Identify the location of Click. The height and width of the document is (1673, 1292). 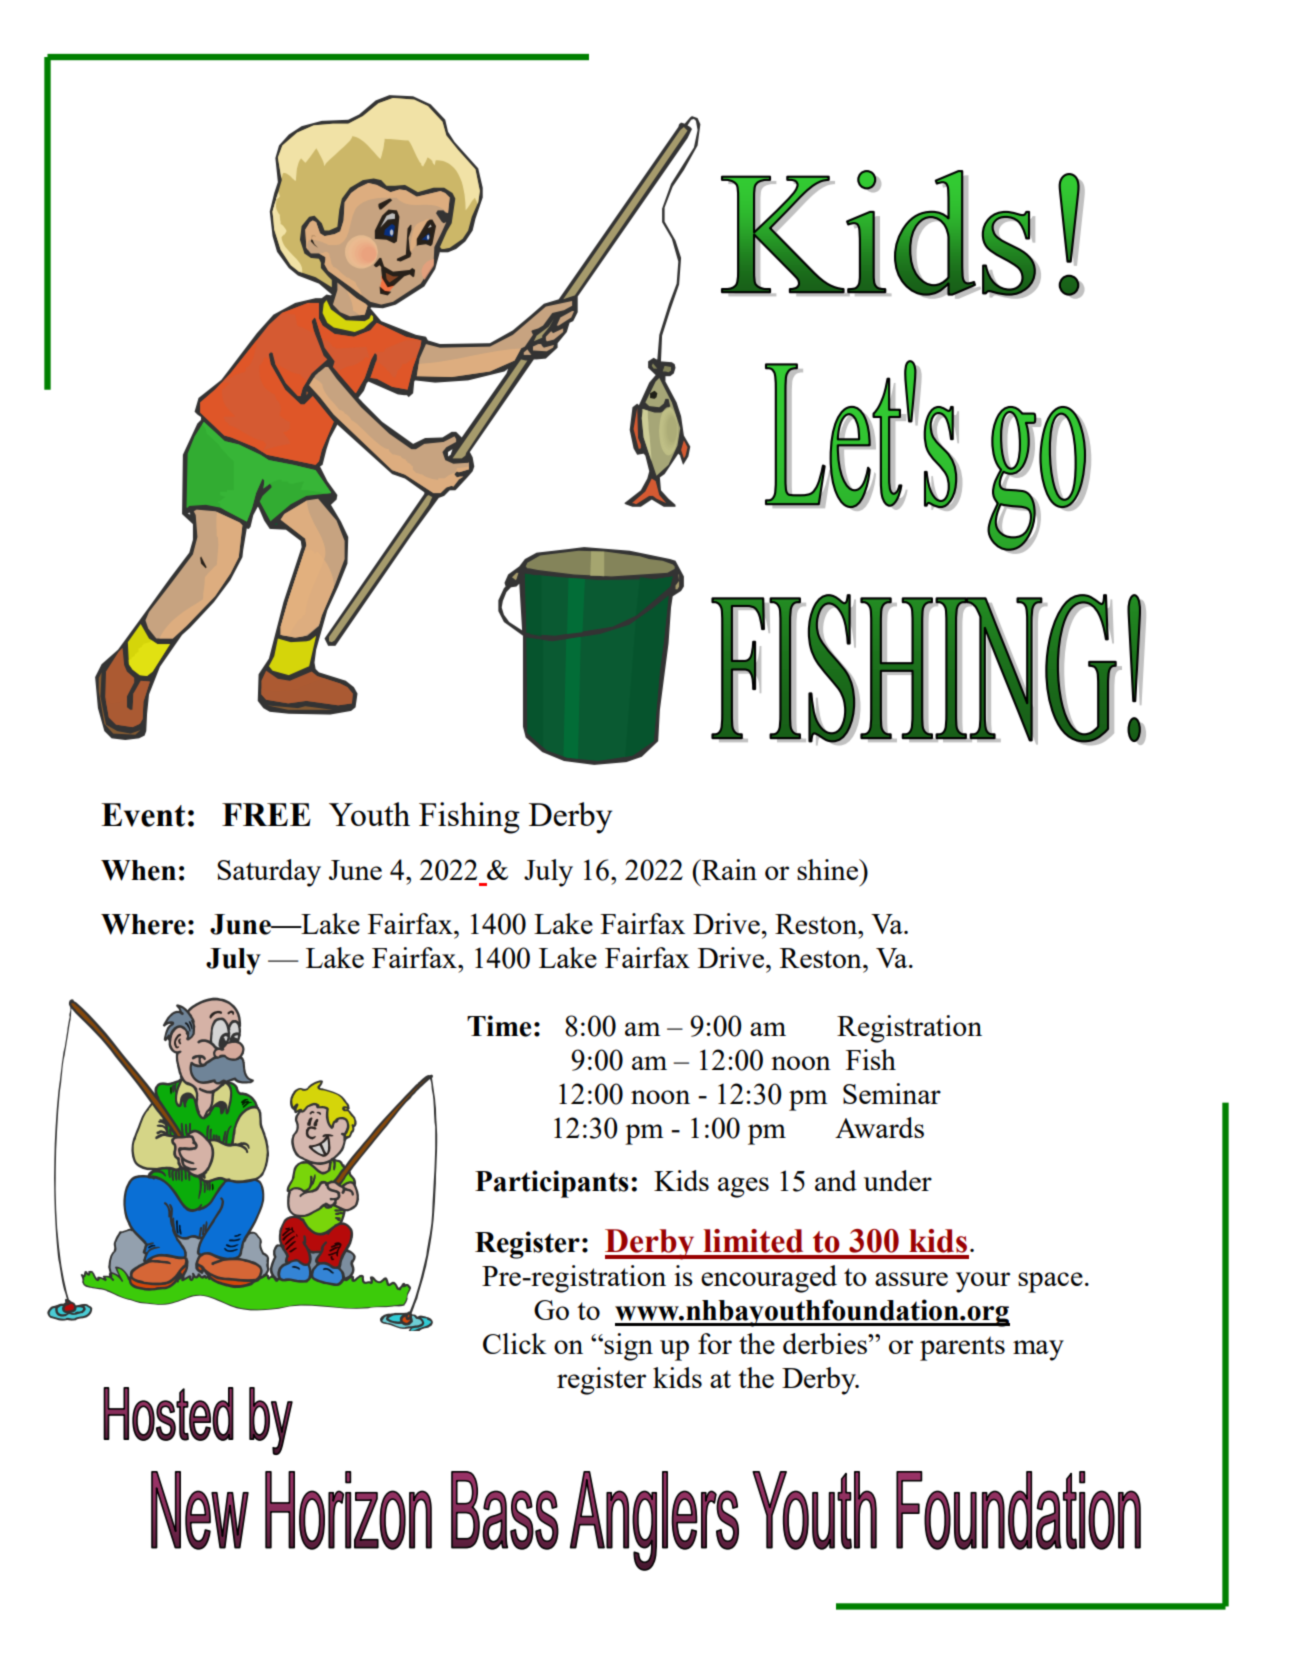
(515, 1343).
